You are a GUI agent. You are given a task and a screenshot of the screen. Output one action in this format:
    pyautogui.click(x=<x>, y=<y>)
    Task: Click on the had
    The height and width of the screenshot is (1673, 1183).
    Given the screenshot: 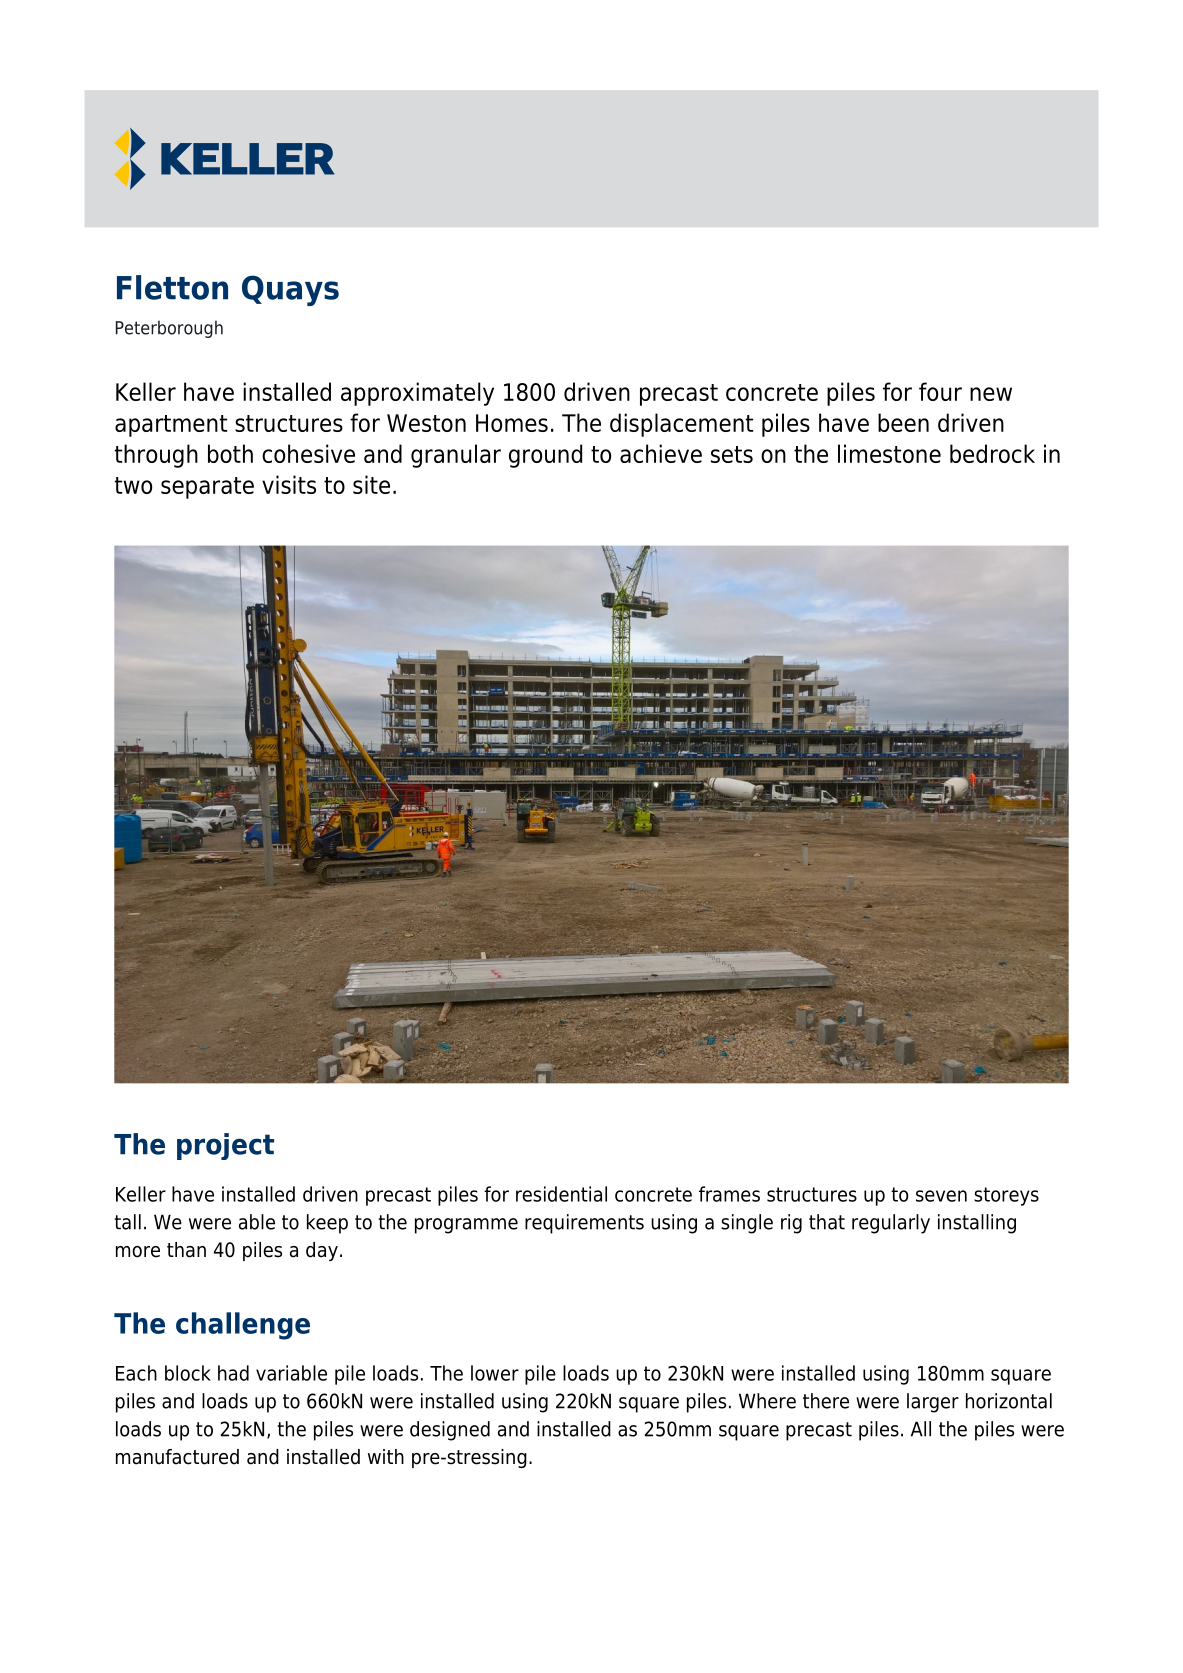 What is the action you would take?
    pyautogui.click(x=233, y=1373)
